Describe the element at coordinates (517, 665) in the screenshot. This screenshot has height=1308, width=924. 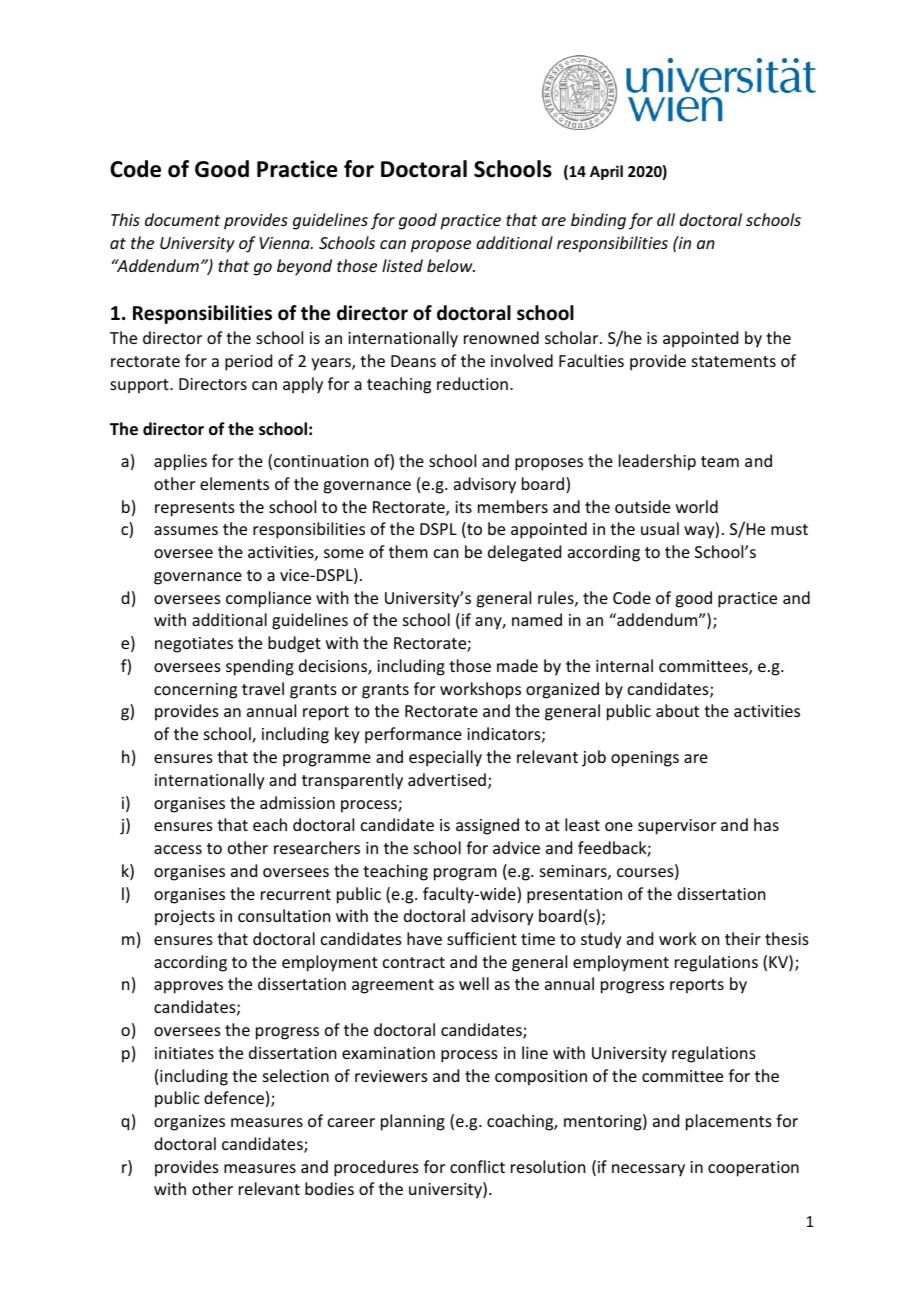
I see `made` at that location.
